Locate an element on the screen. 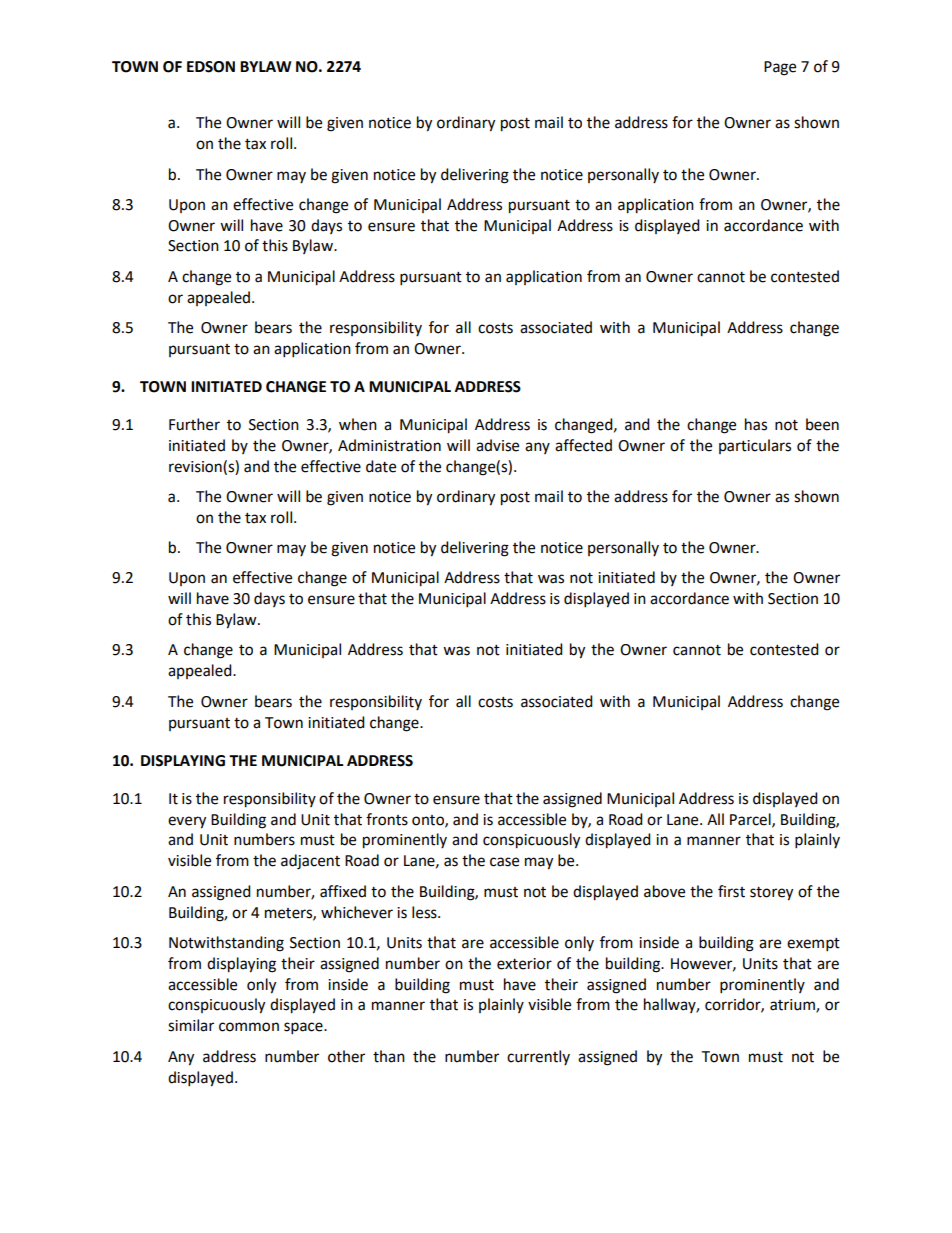  Page is located at coordinates (780, 68).
